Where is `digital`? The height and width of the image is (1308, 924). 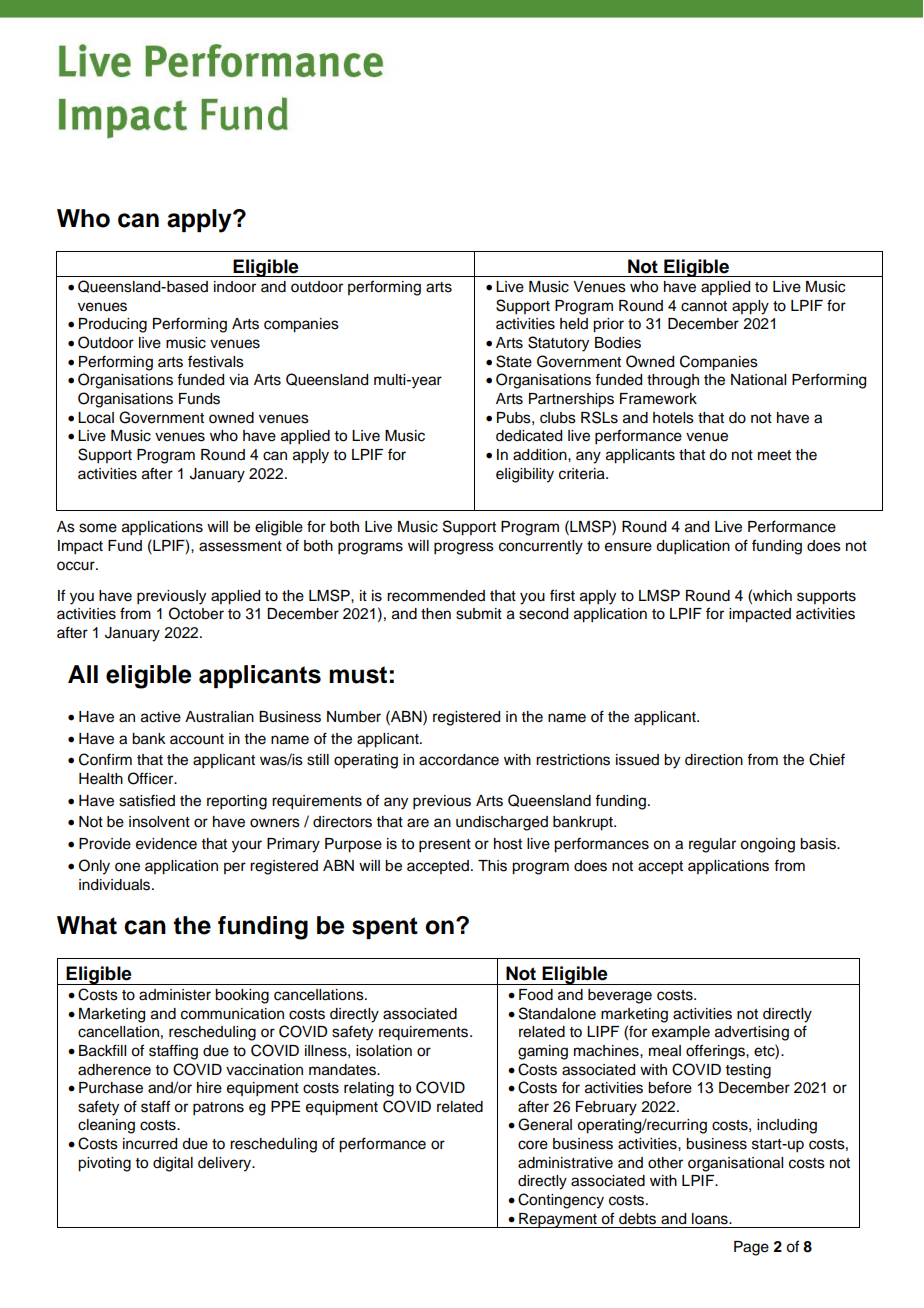 digital is located at coordinates (173, 1164).
